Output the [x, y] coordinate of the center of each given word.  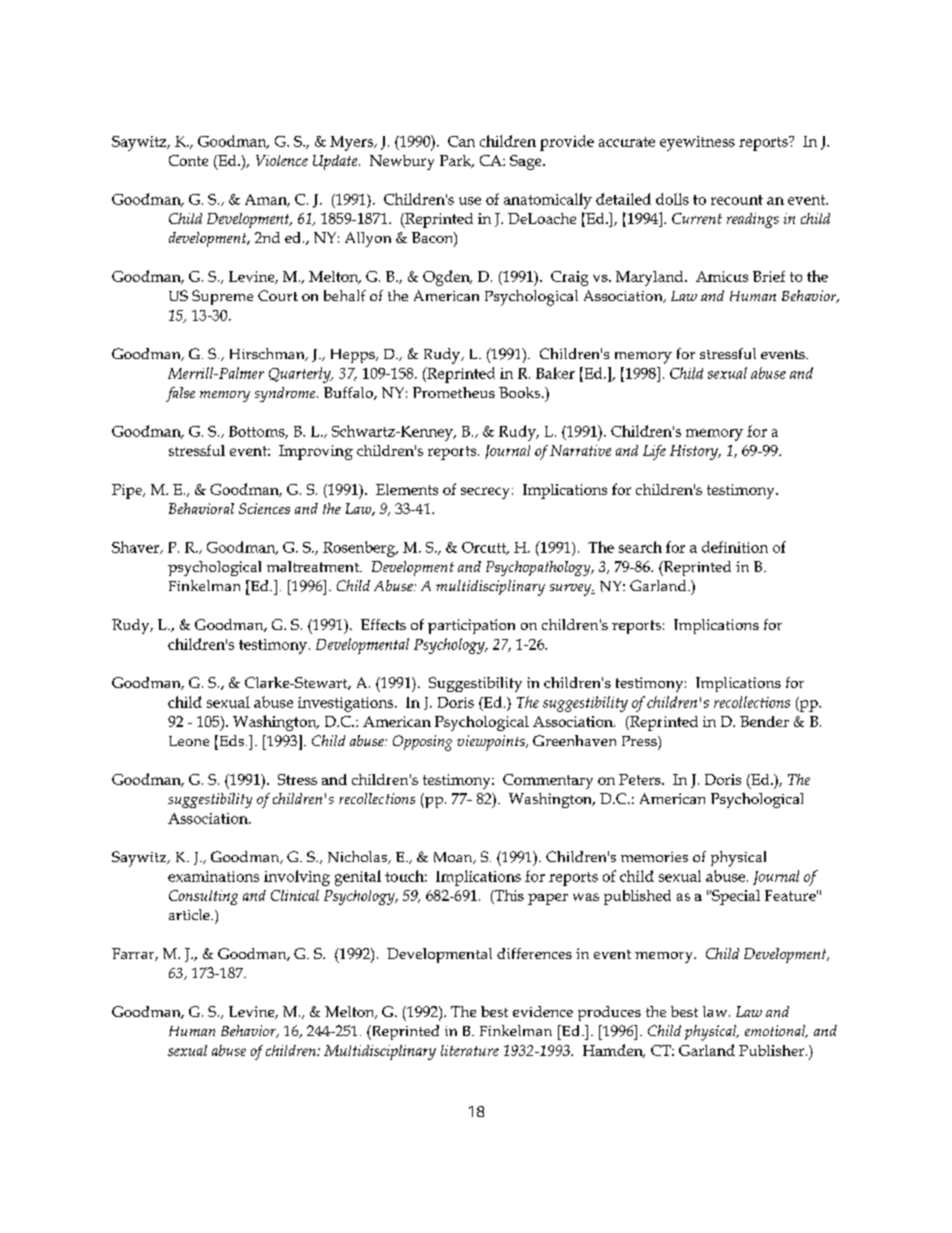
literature [470, 1050]
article [190, 914]
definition [735, 547]
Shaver [137, 547]
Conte [188, 160]
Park [457, 161]
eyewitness [697, 143]
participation [471, 626]
